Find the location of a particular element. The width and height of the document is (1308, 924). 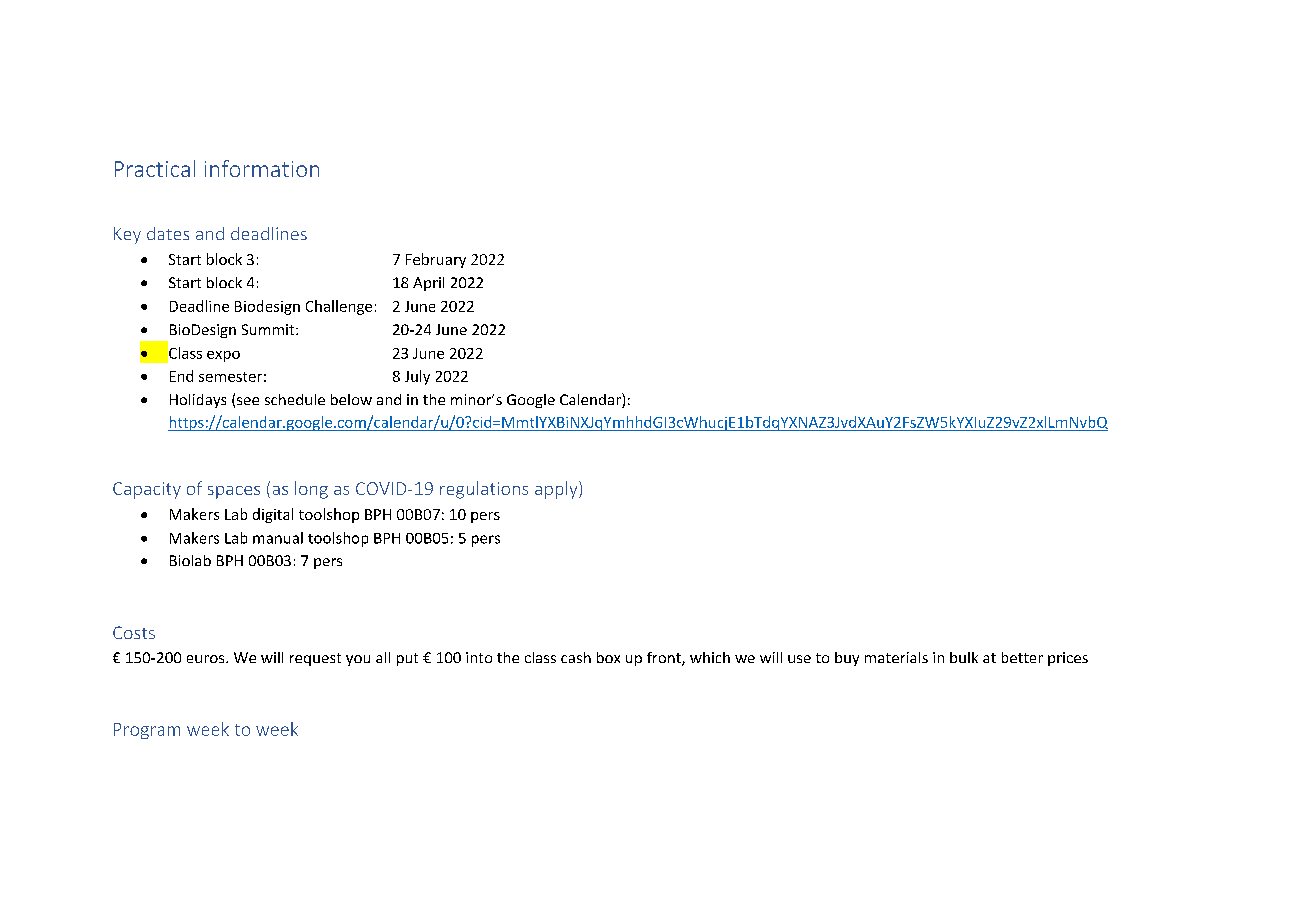

Program is located at coordinates (147, 731).
